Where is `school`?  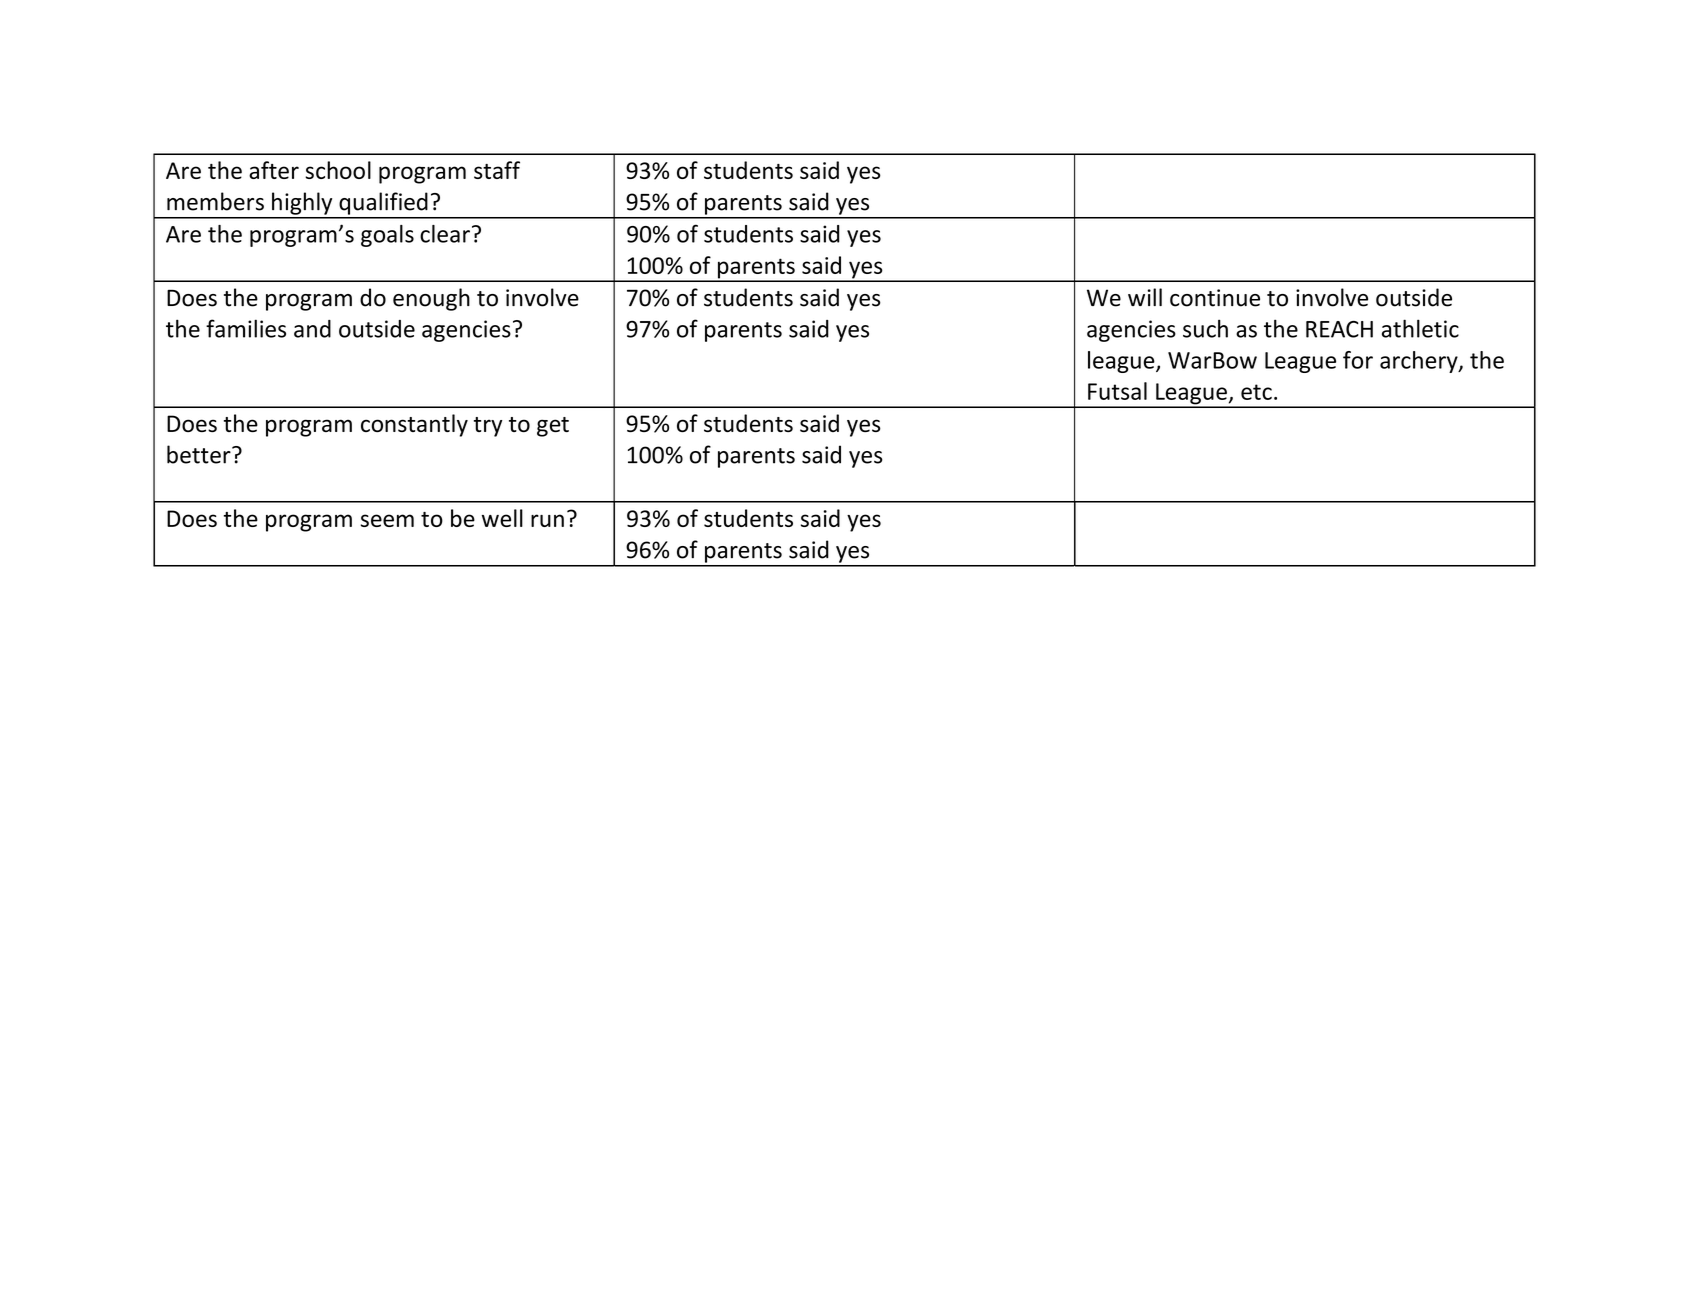
school is located at coordinates (338, 170).
